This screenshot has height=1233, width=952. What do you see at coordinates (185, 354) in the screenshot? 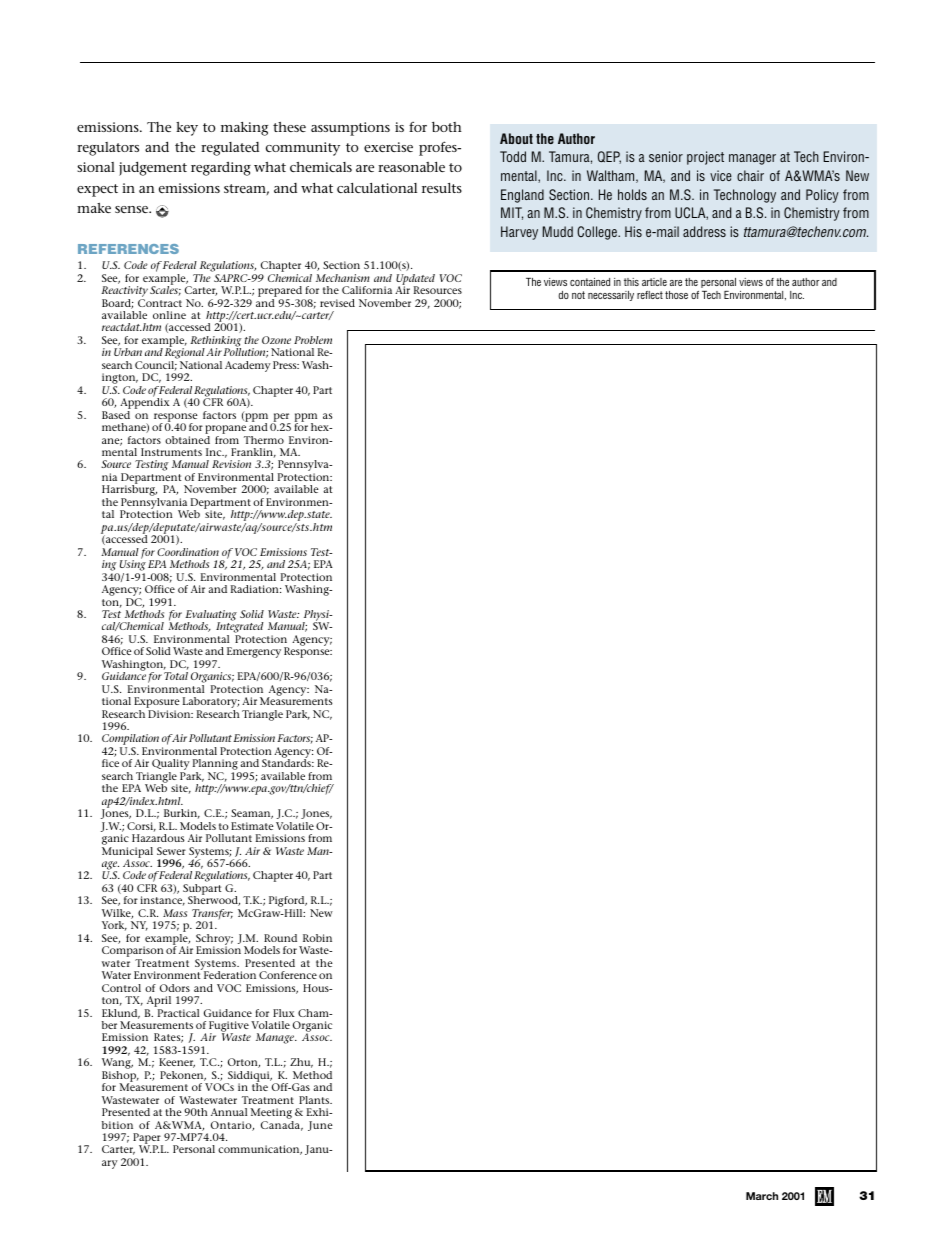
I see `Regional` at bounding box center [185, 354].
